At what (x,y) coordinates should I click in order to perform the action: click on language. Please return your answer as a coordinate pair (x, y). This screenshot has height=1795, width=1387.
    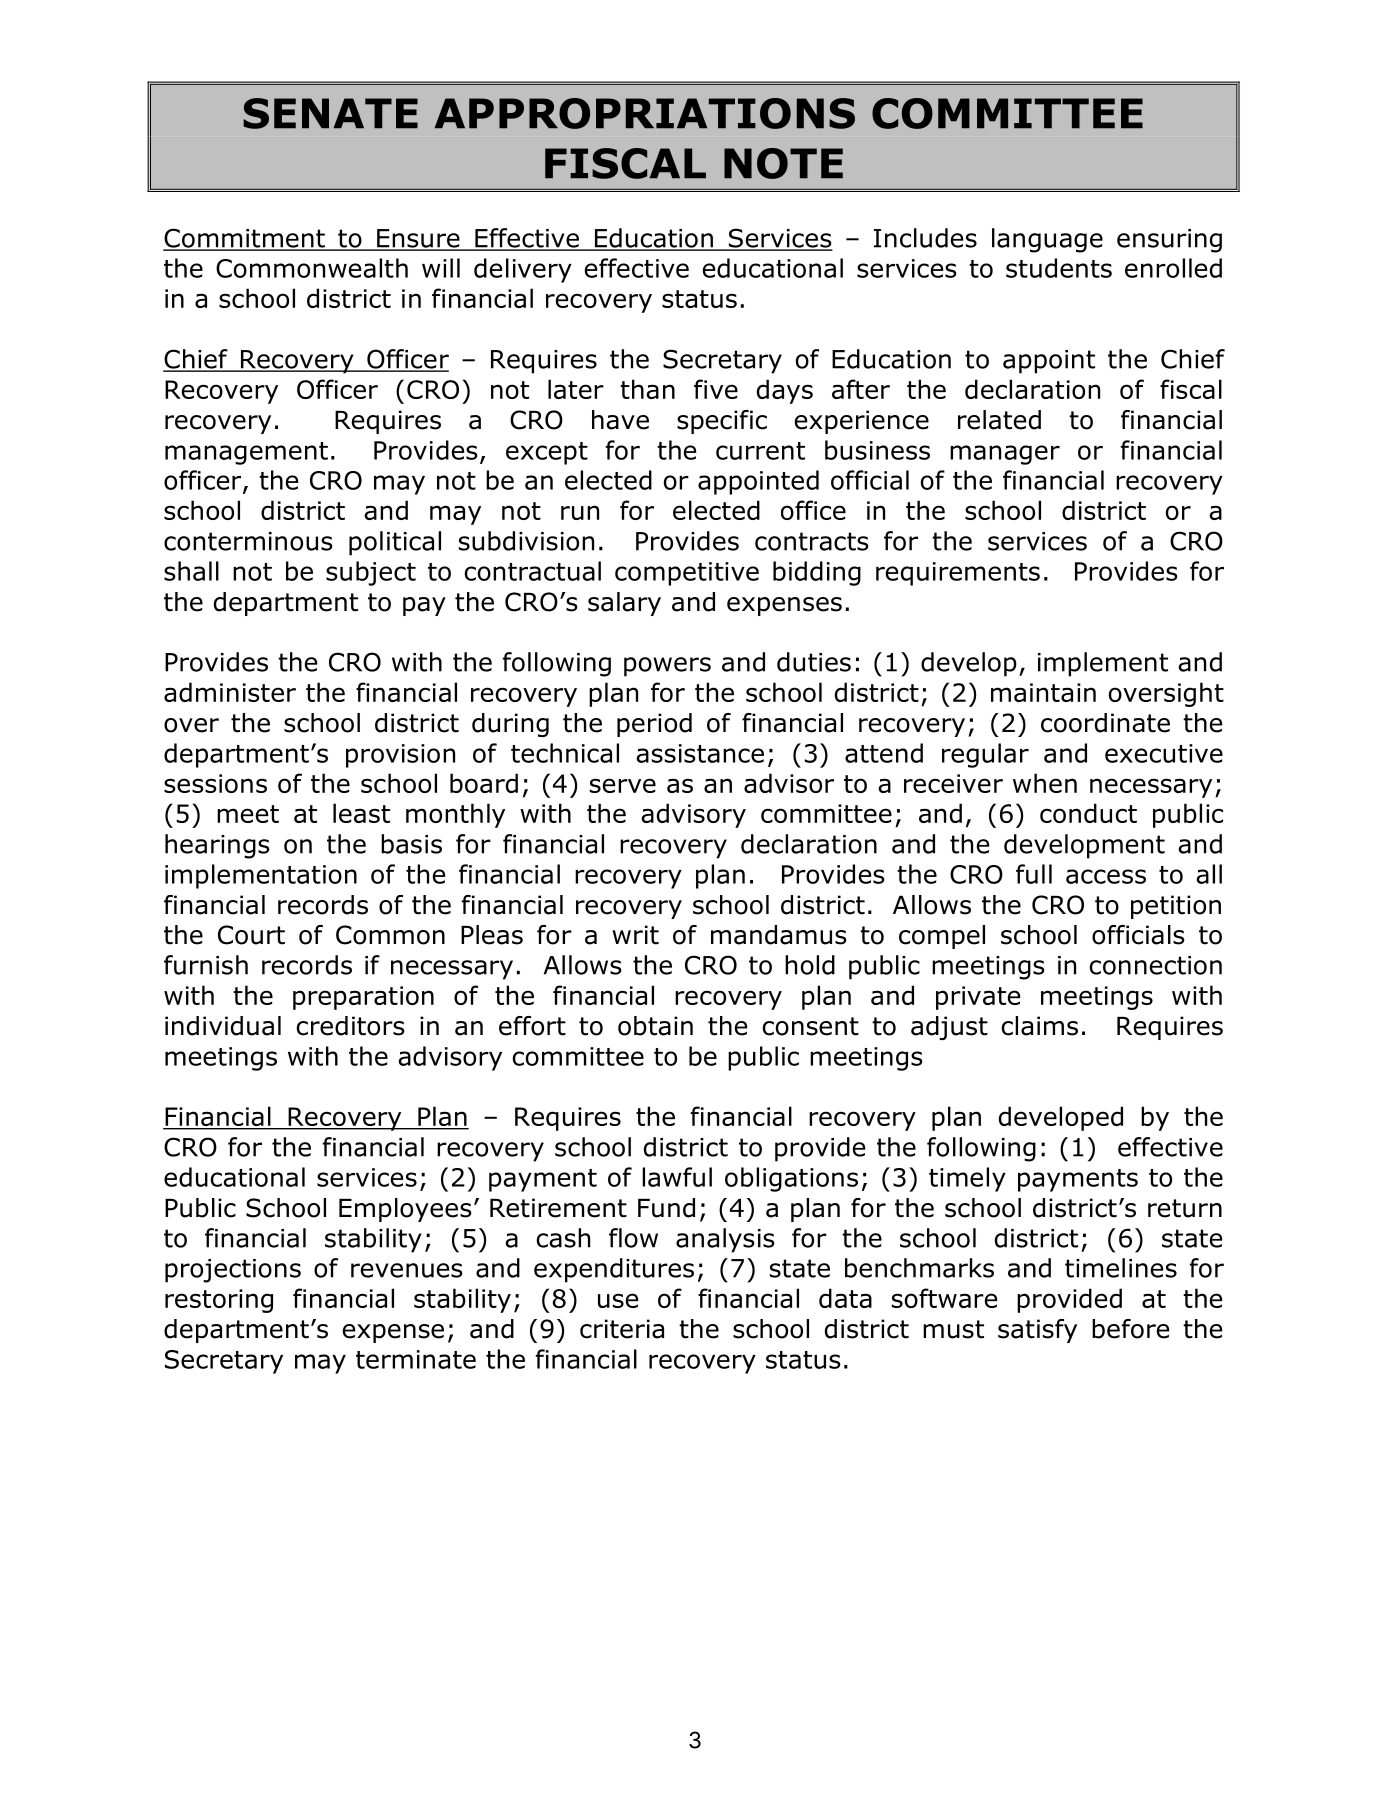
    Looking at the image, I should click on (1047, 240).
